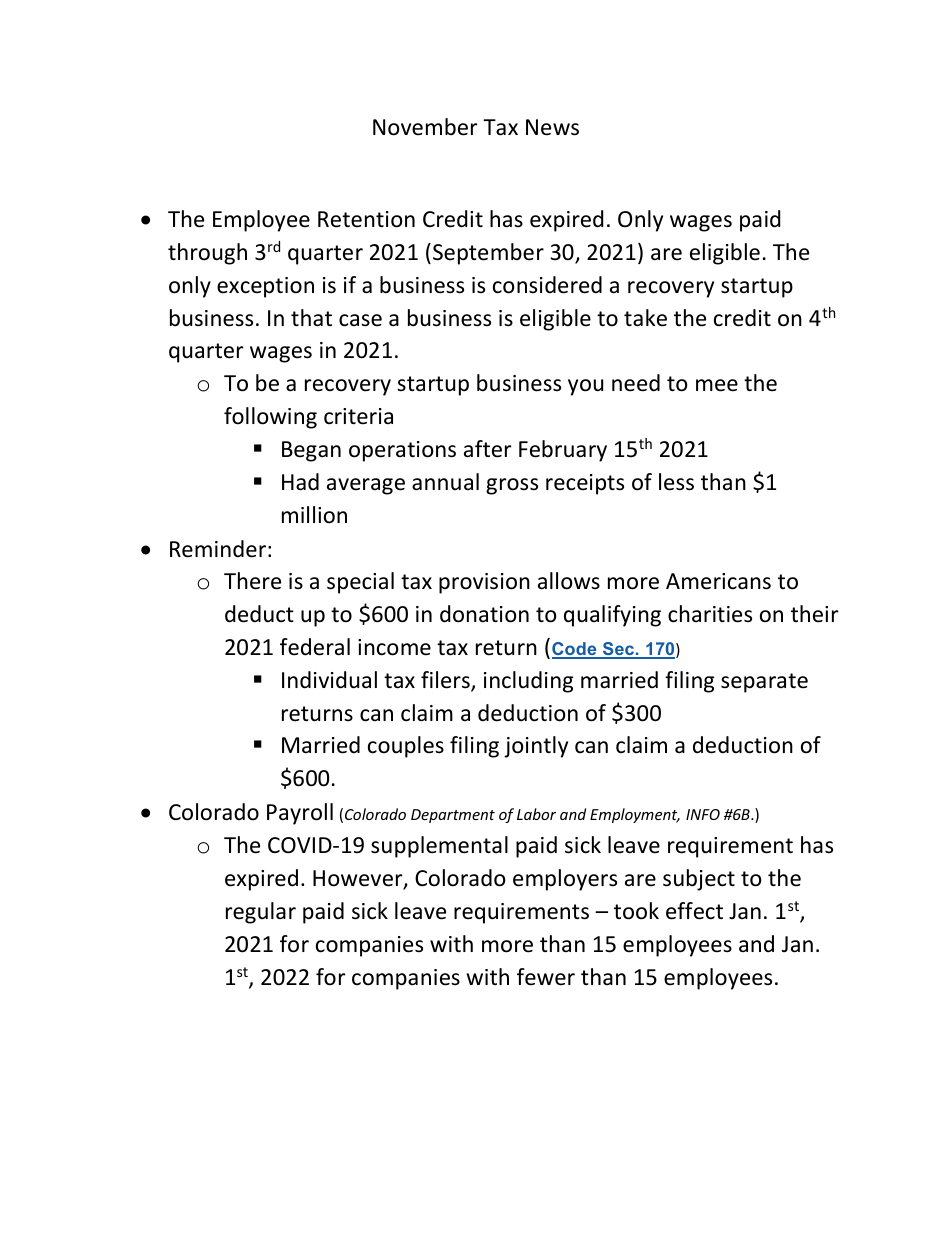  Describe the element at coordinates (484, 614) in the screenshot. I see `donation` at that location.
